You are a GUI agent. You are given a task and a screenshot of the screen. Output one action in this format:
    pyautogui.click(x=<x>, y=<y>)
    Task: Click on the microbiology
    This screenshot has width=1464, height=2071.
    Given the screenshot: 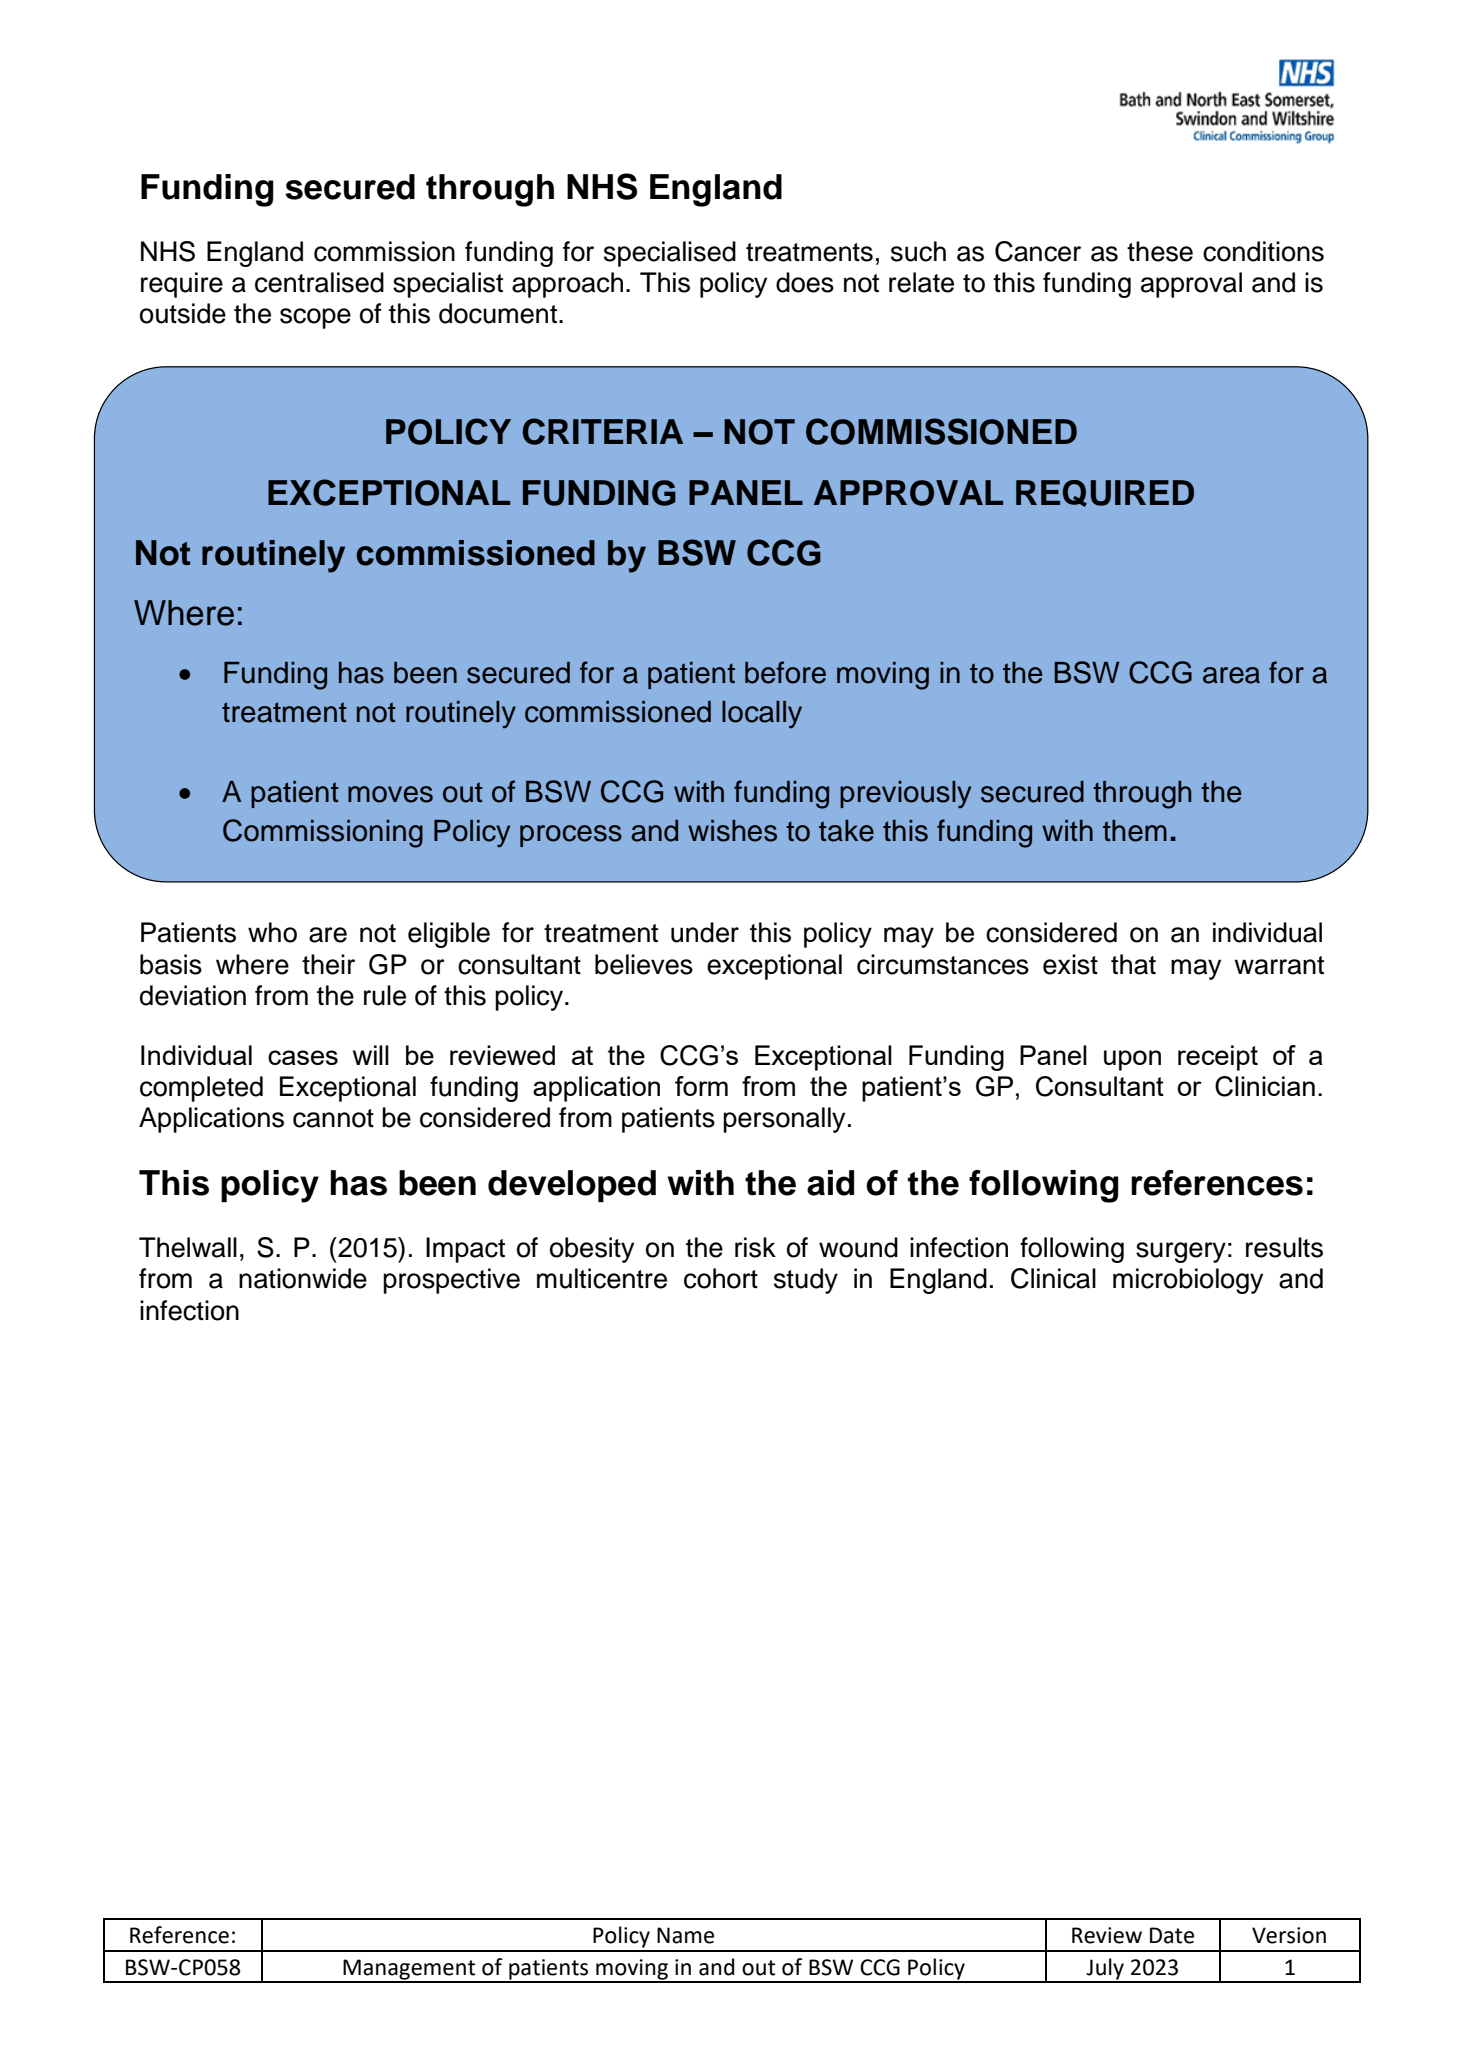 What is the action you would take?
    pyautogui.click(x=1188, y=1281)
